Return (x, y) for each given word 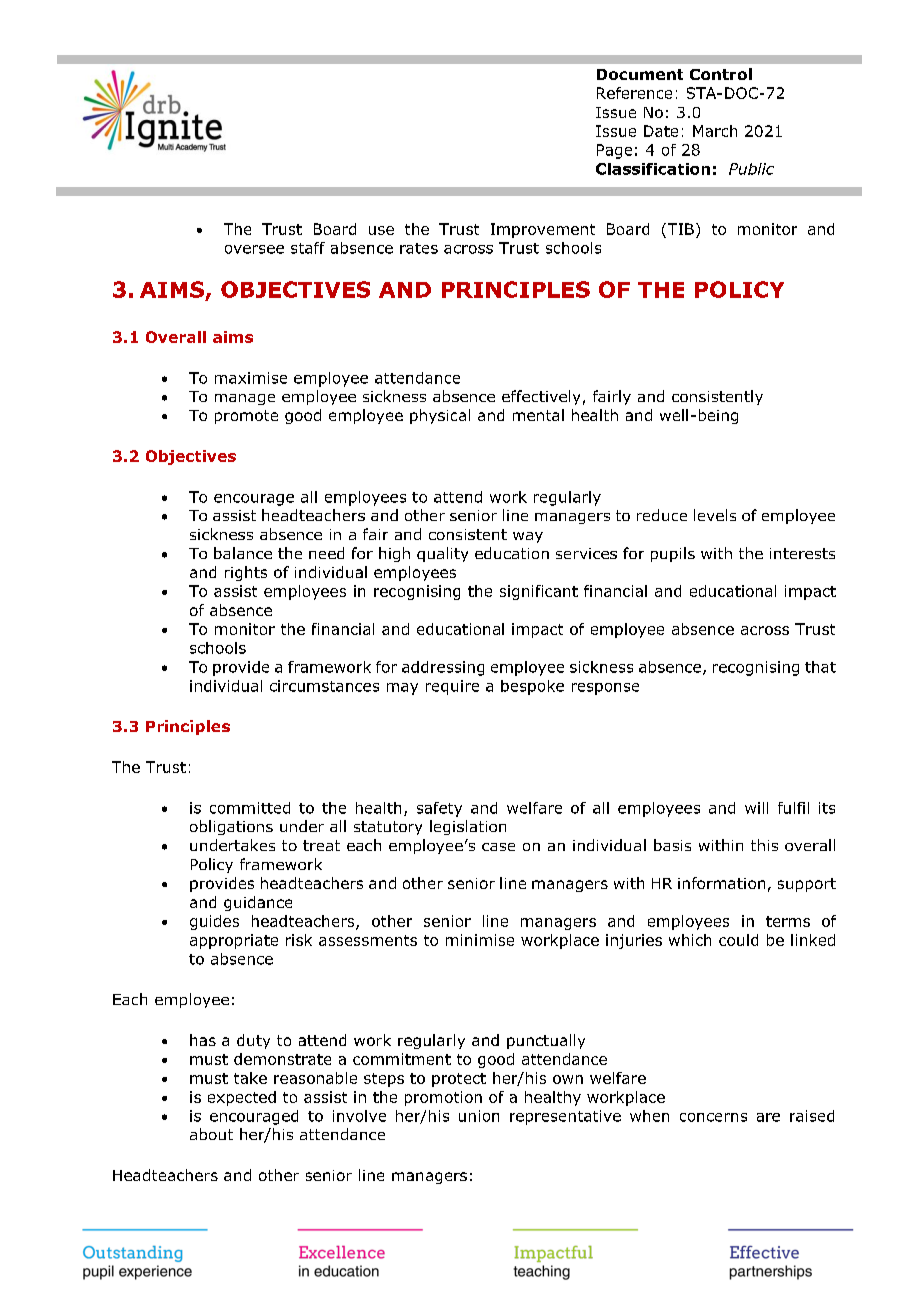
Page (614, 151)
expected (242, 1098)
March (715, 131)
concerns (713, 1117)
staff (308, 248)
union (479, 1116)
